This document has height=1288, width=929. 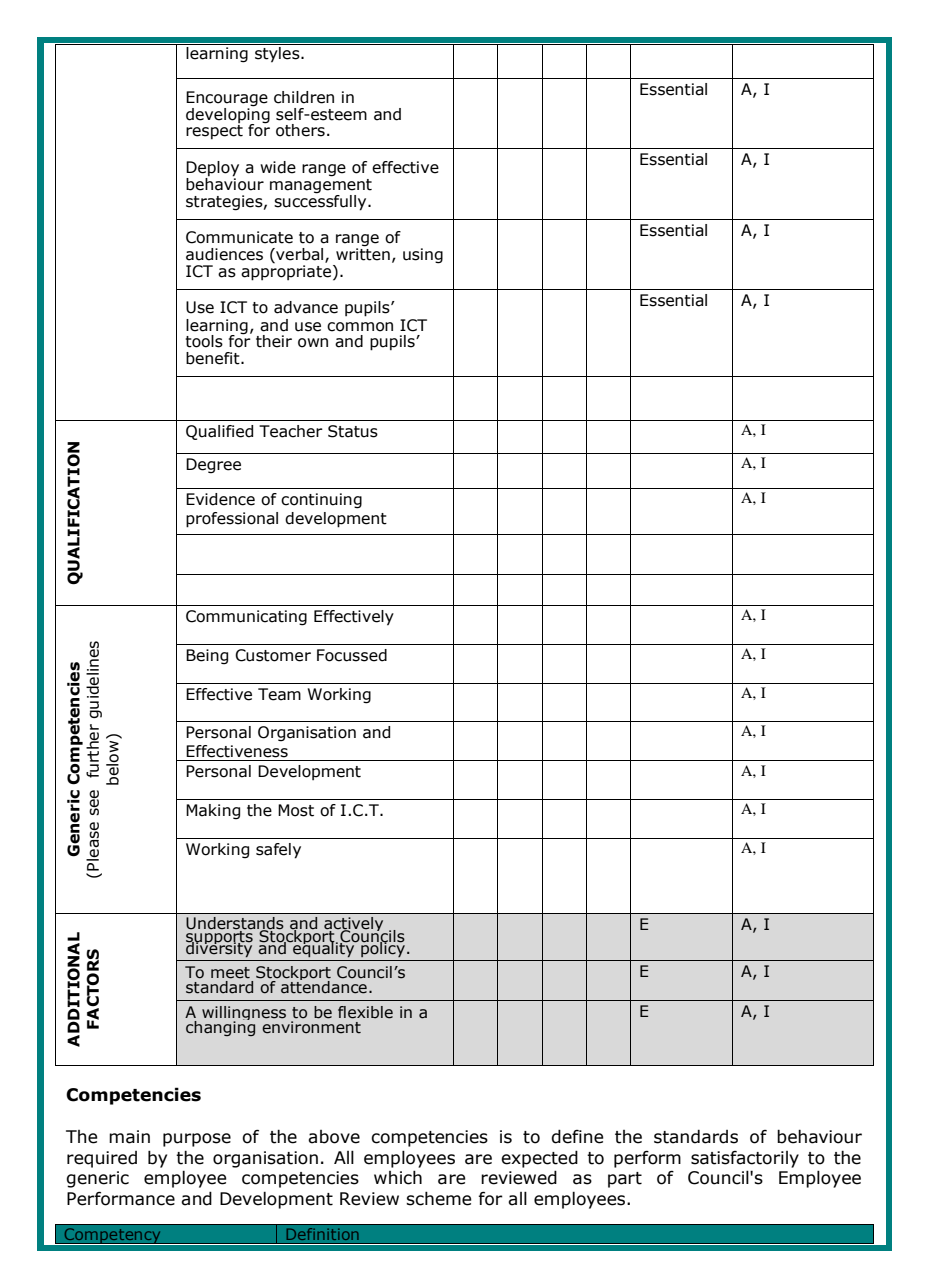 I want to click on part, so click(x=625, y=1180).
